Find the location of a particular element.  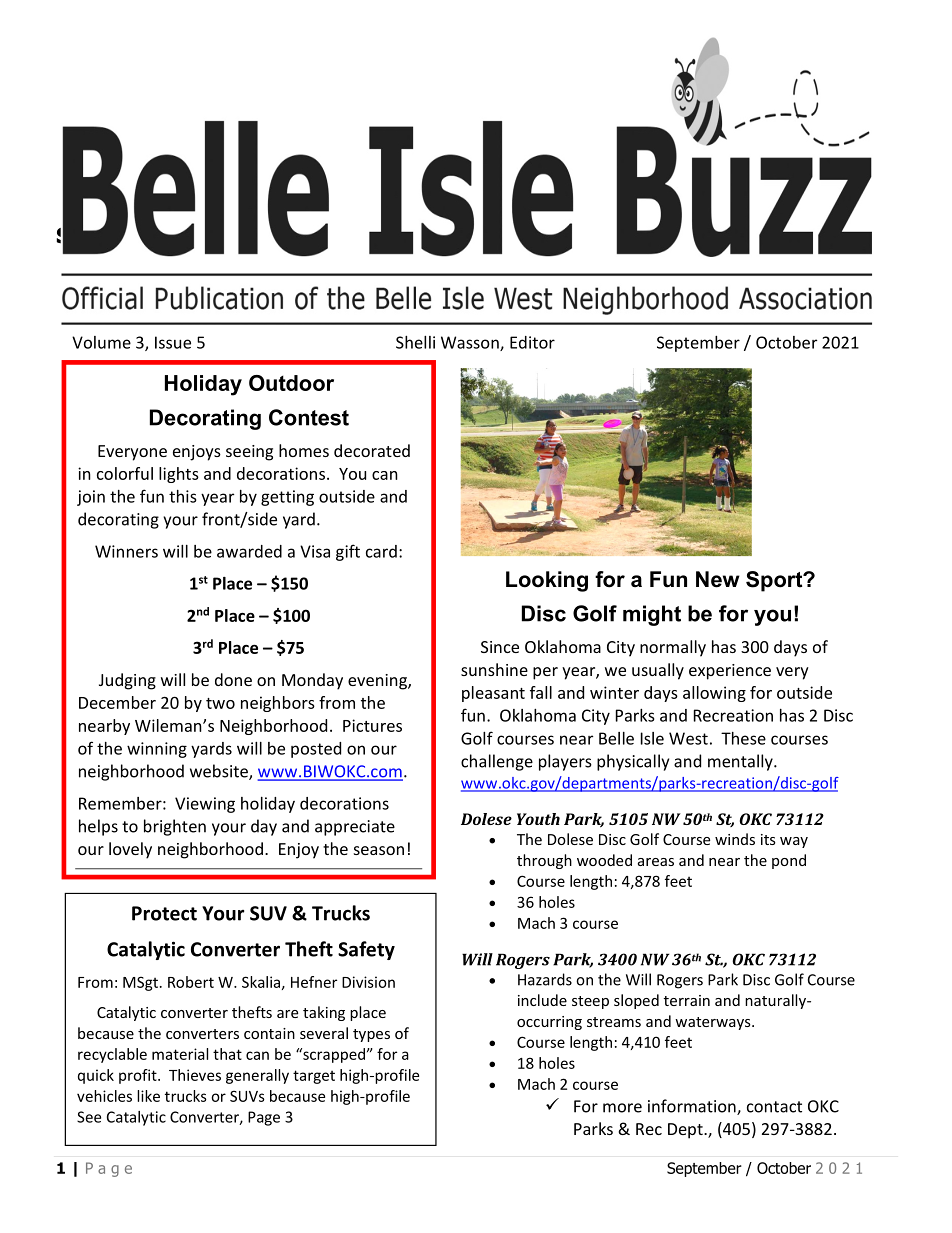

Winners is located at coordinates (126, 551).
